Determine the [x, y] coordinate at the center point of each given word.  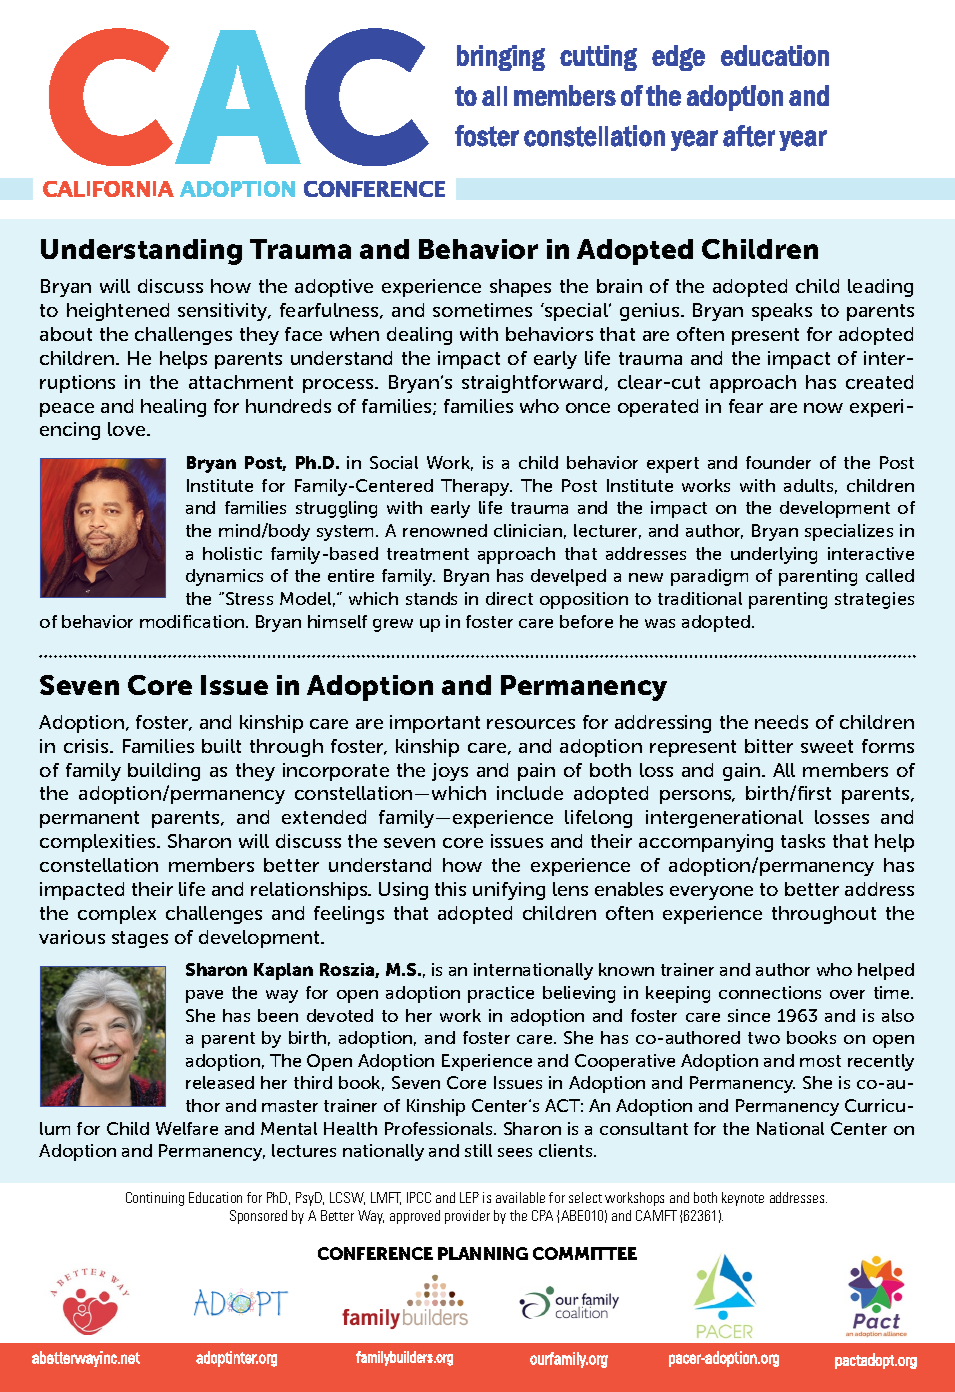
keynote [743, 1199]
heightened [118, 312]
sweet [827, 746]
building [164, 772]
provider [467, 1217]
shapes [520, 288]
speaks [782, 312]
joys [450, 772]
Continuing [155, 1199]
